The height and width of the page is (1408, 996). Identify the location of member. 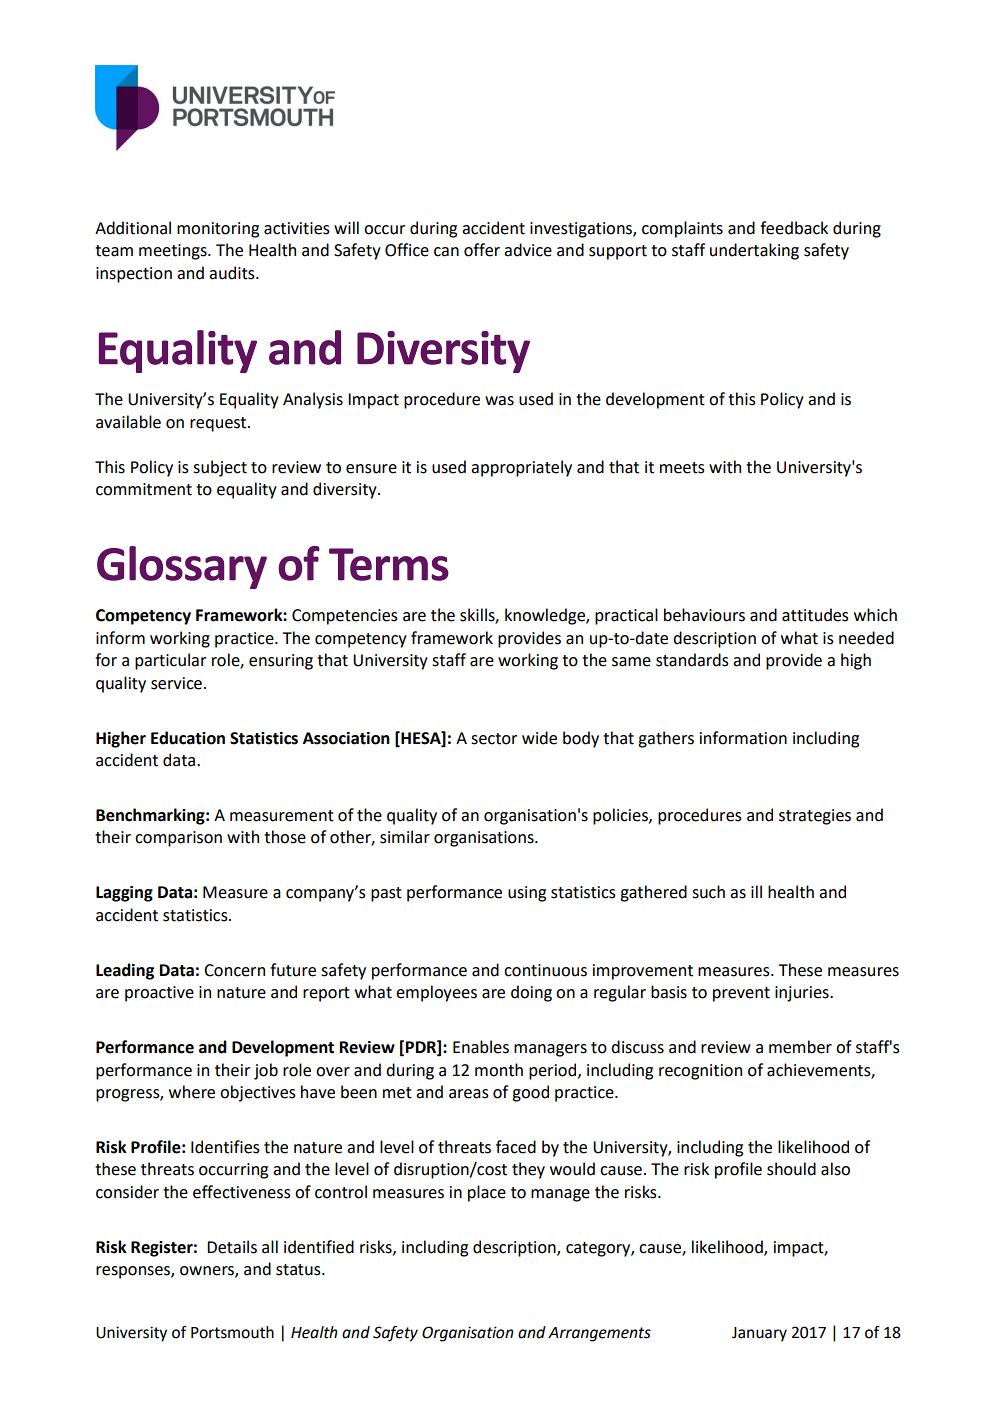
(800, 1047).
